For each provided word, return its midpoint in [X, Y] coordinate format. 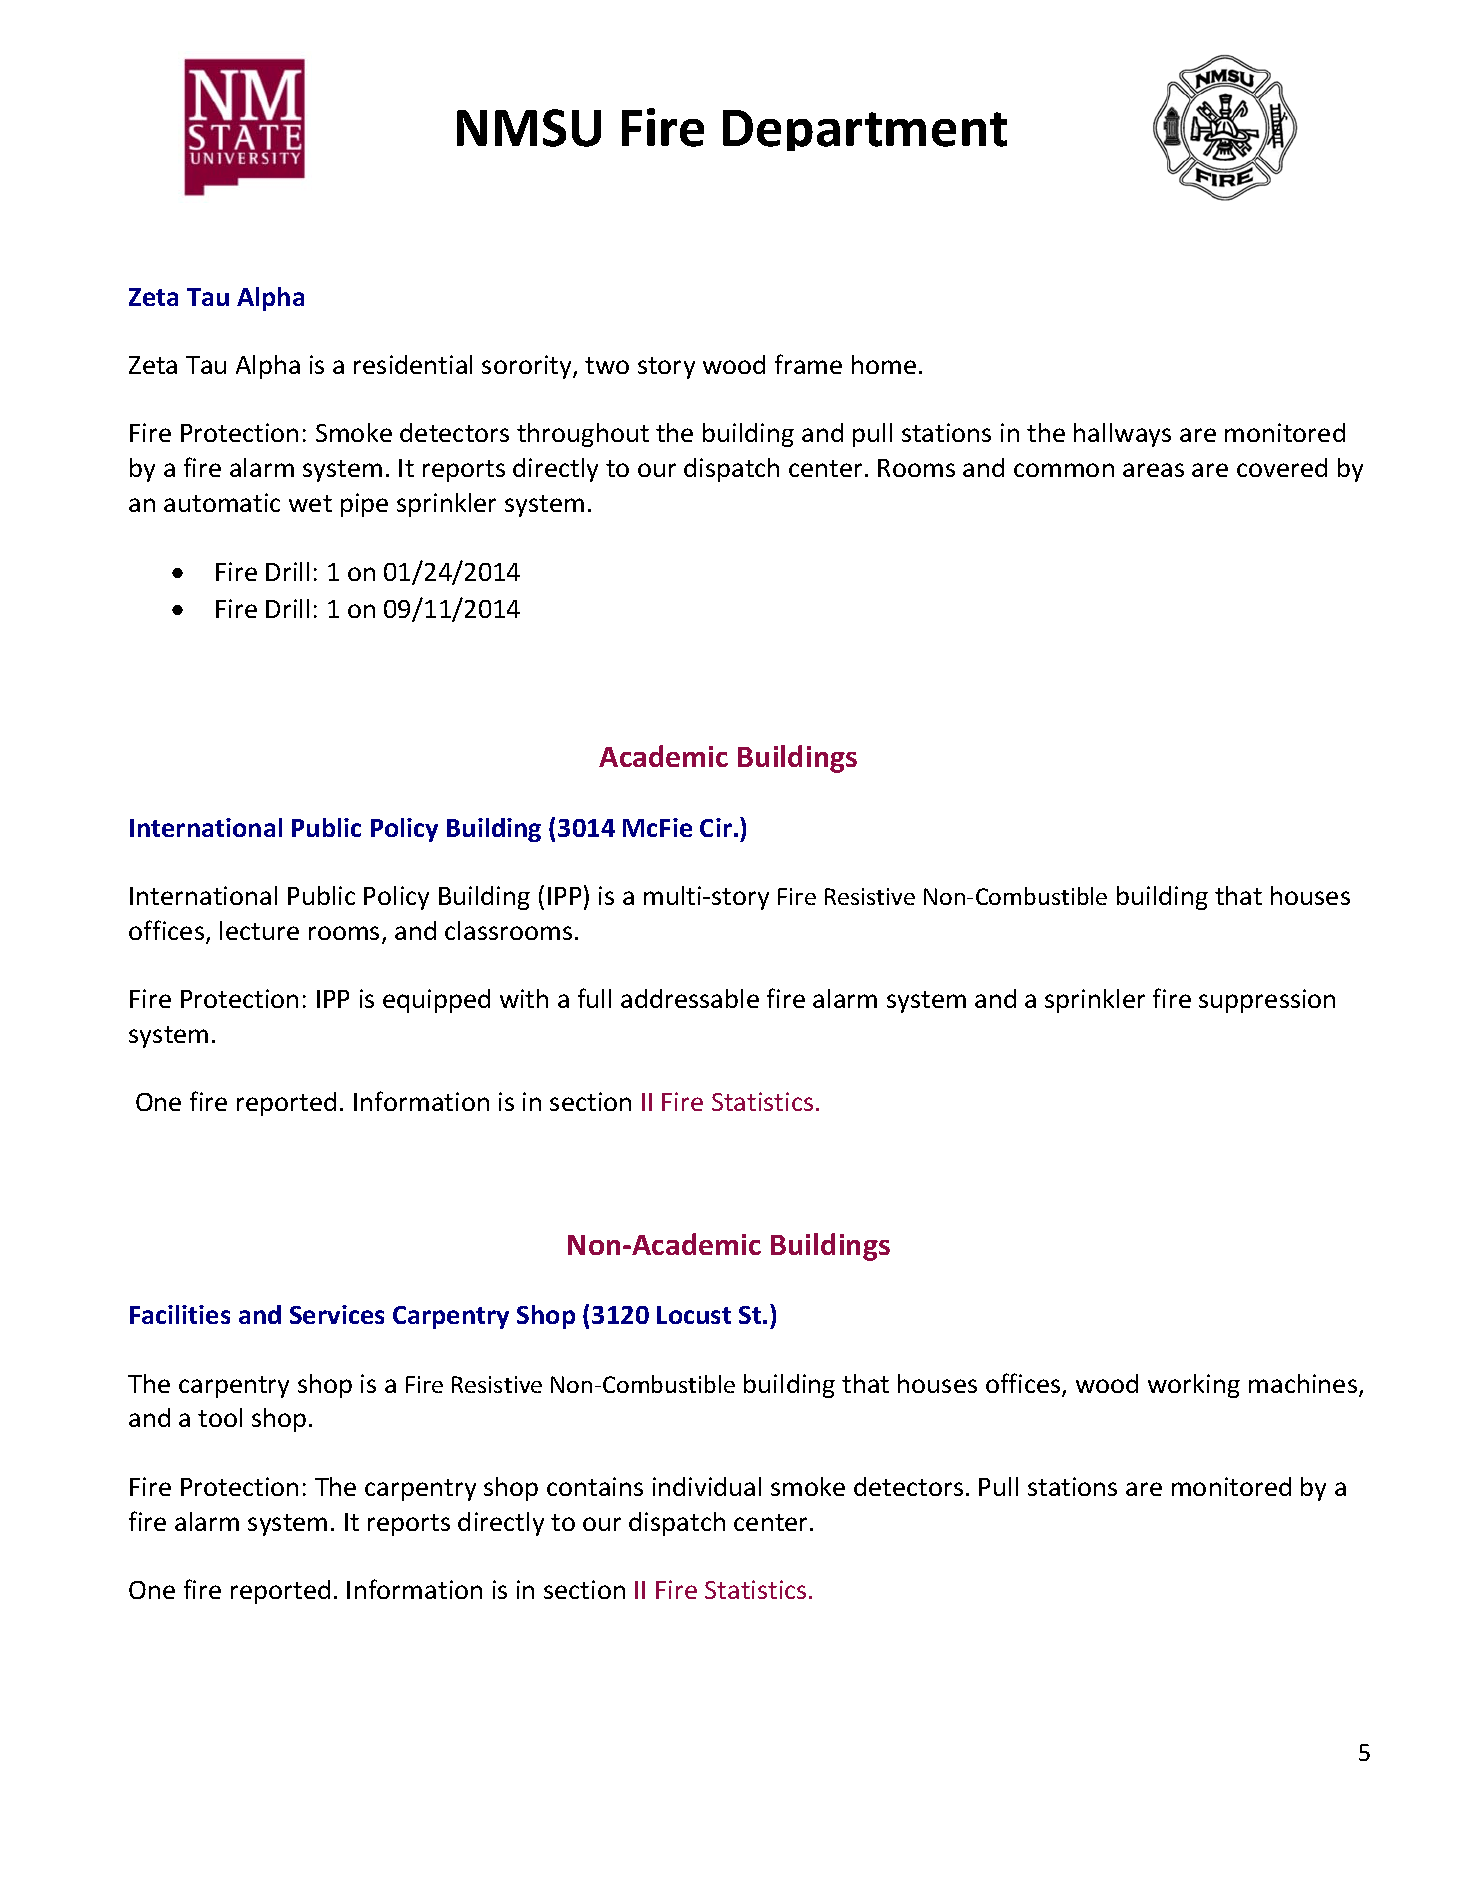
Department [865, 130]
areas [1153, 470]
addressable [690, 998]
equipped [436, 1001]
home [884, 364]
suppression [1267, 1001]
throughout [583, 435]
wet [310, 503]
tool [220, 1417]
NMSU [529, 128]
